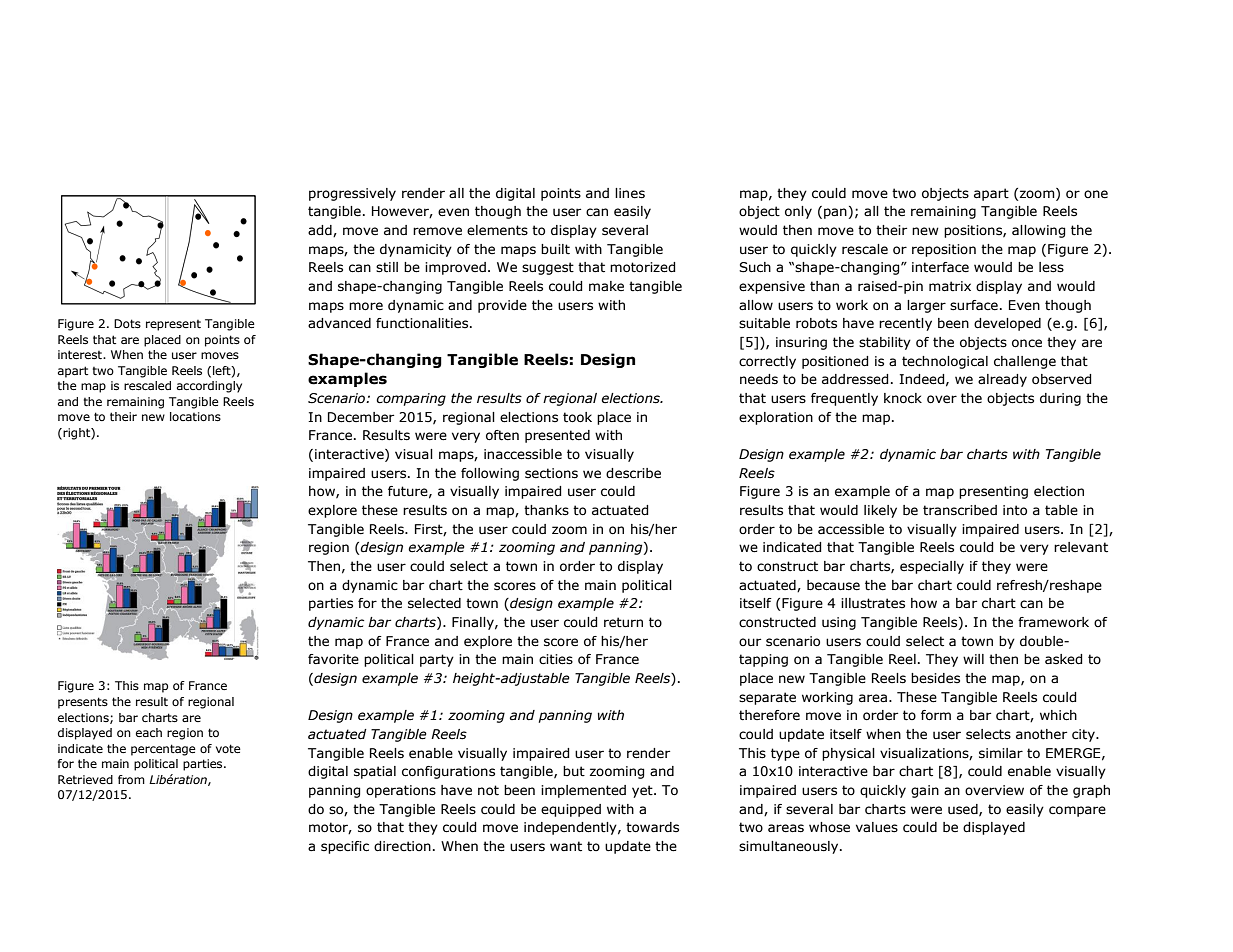  Describe the element at coordinates (944, 250) in the screenshot. I see `reposition` at that location.
